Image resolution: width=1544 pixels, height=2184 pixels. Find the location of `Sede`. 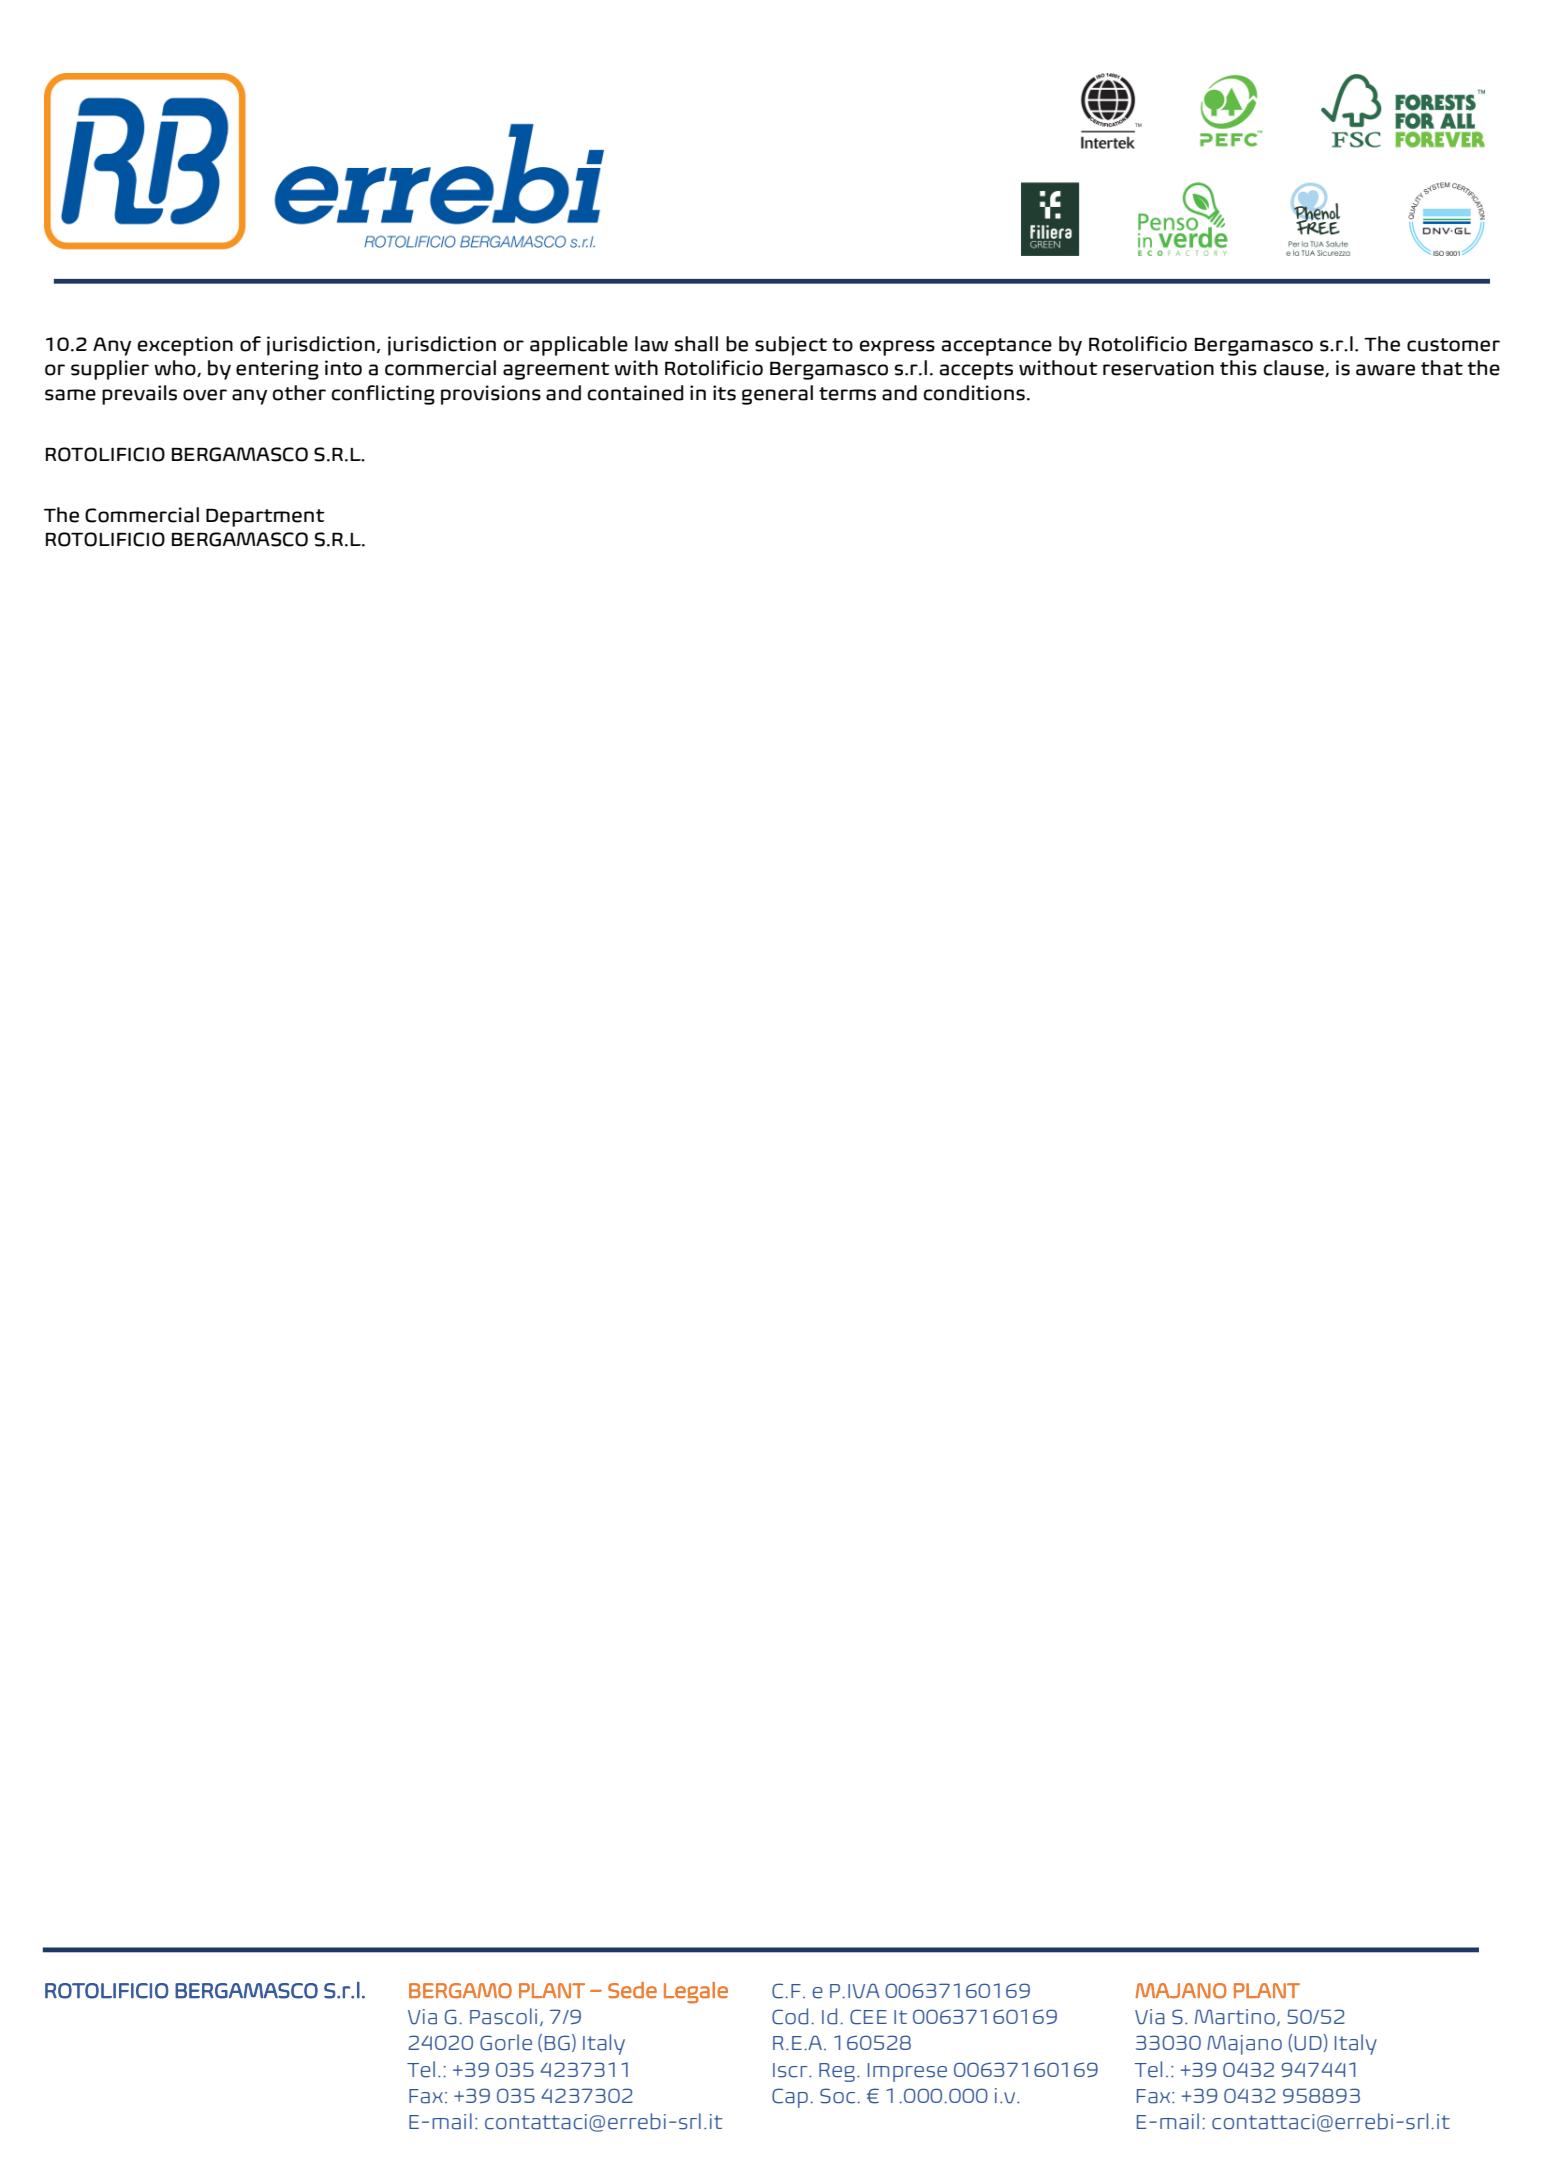

Sede is located at coordinates (632, 1990).
